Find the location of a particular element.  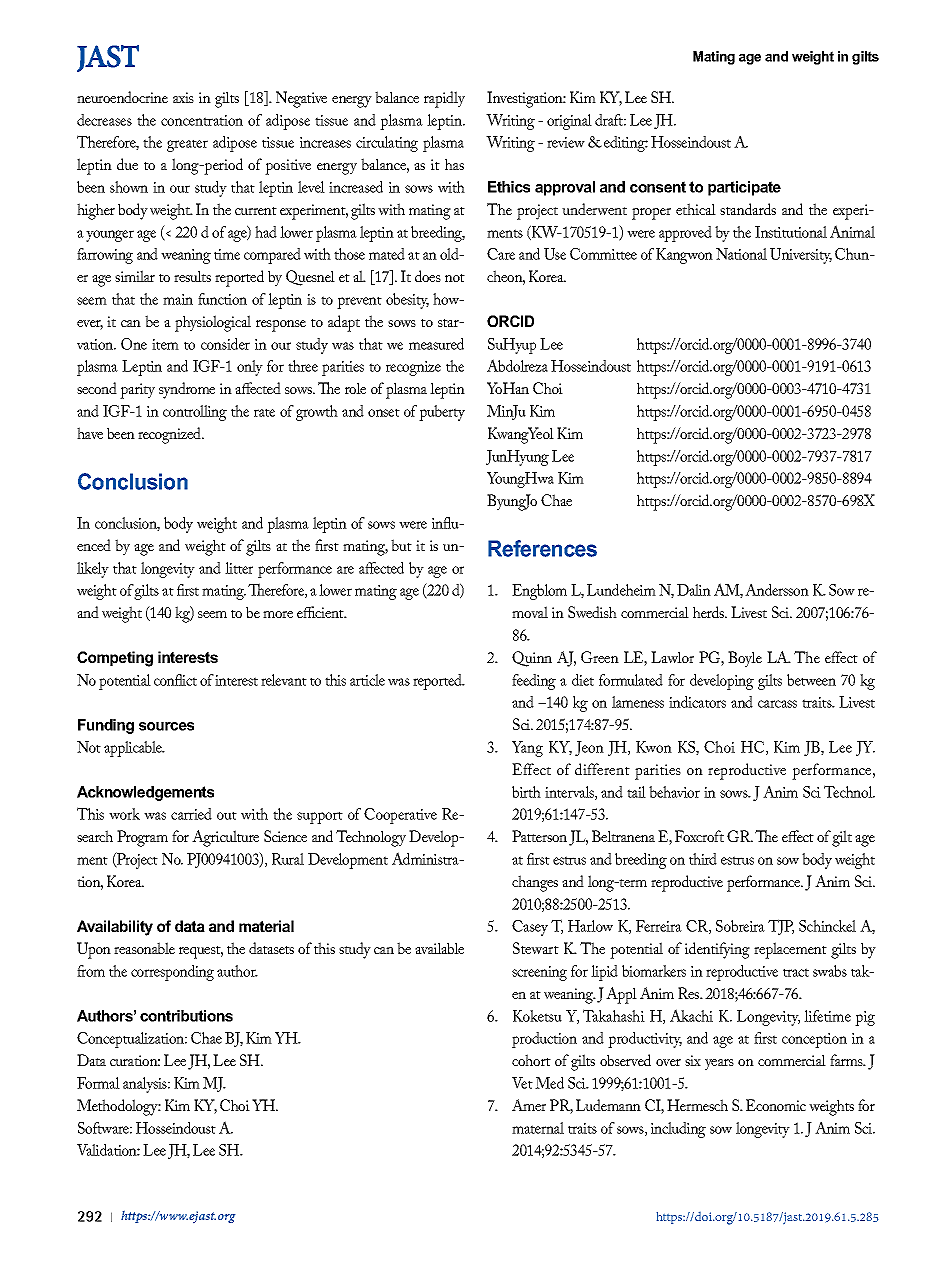

Economic is located at coordinates (776, 1105).
